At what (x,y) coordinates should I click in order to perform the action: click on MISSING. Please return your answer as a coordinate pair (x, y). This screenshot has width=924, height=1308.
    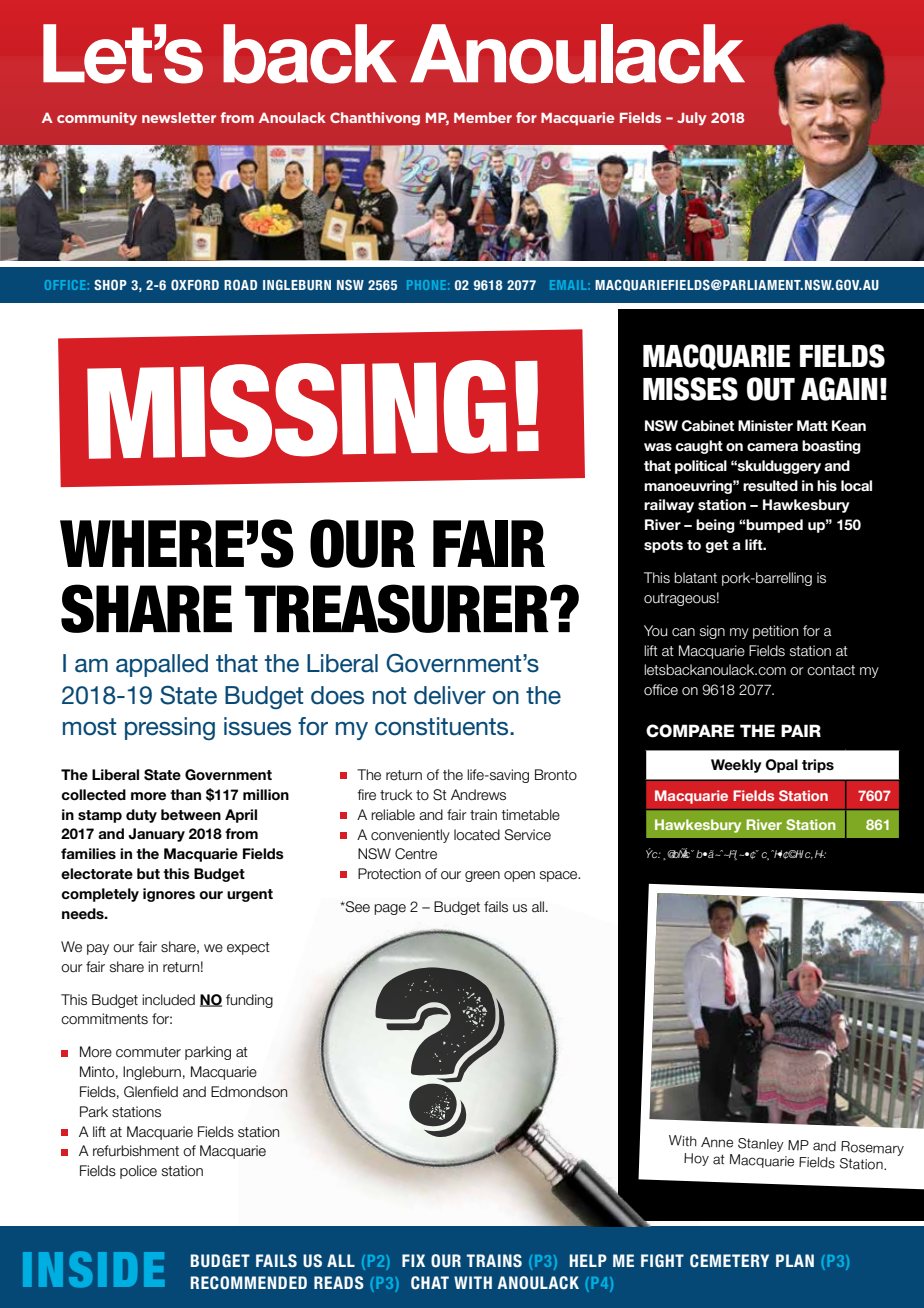
    Looking at the image, I should click on (297, 409).
